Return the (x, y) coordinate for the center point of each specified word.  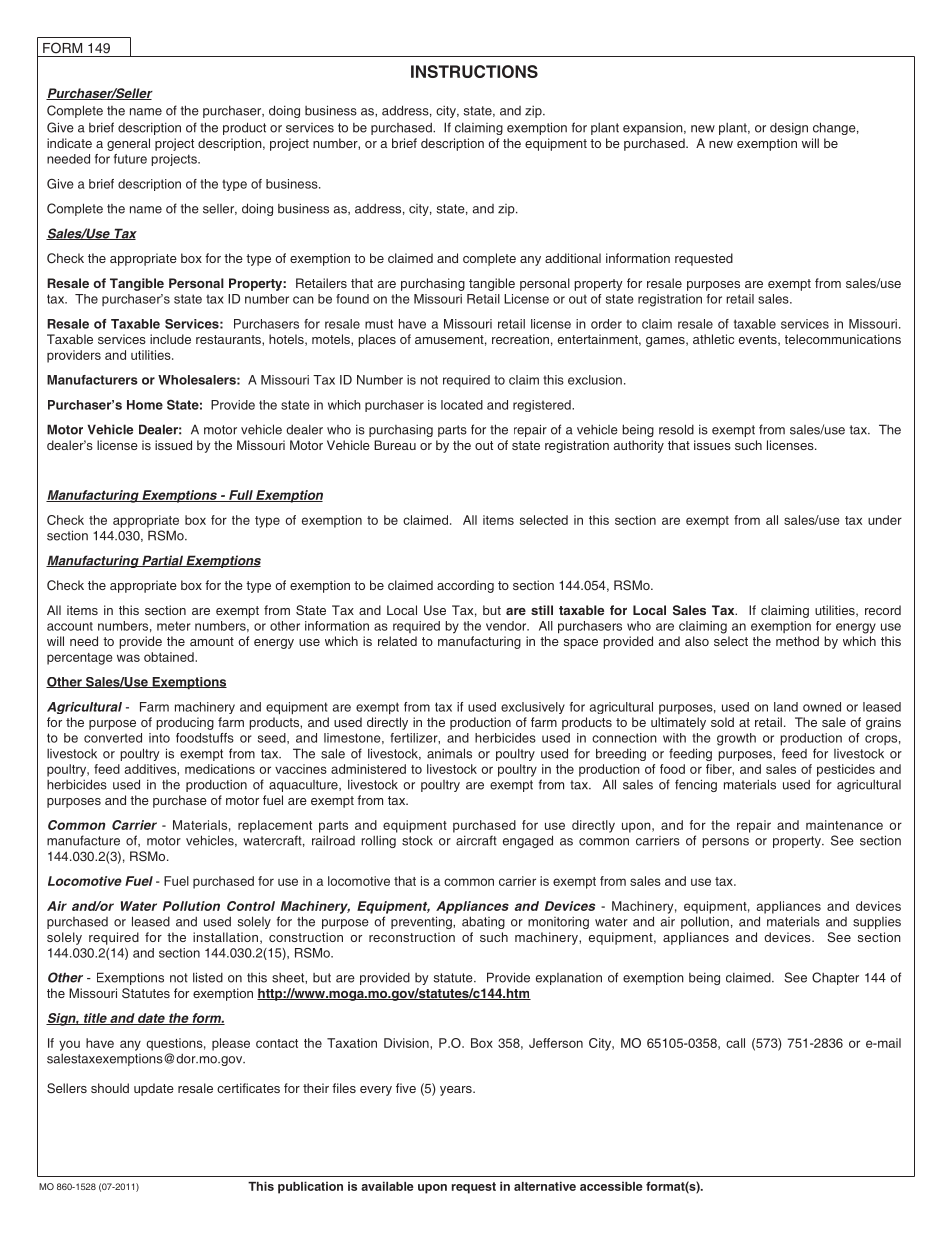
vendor (507, 626)
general (128, 144)
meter (174, 626)
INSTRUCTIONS (474, 71)
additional (573, 258)
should (110, 1088)
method (797, 641)
